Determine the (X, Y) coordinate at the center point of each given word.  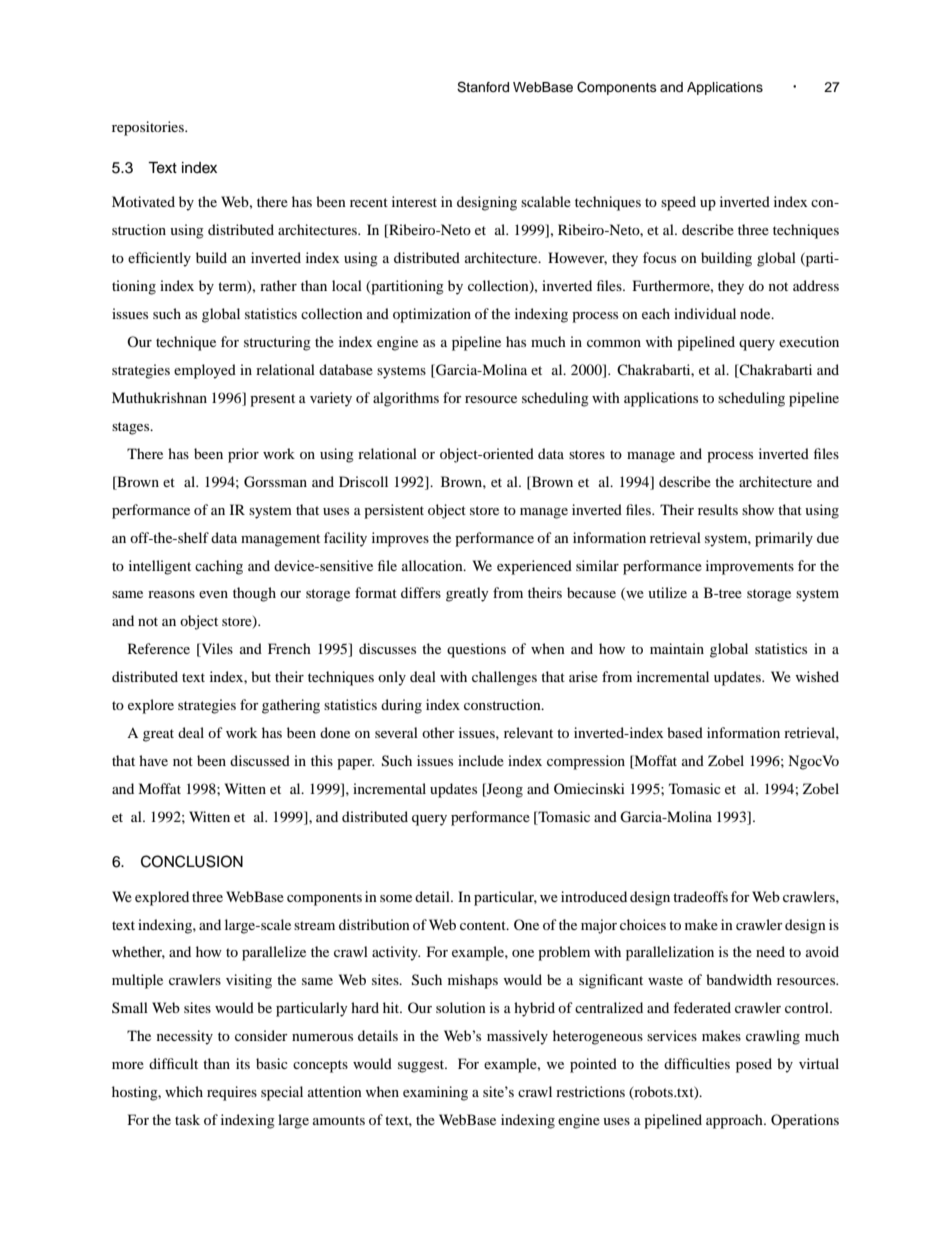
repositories (149, 128)
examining (435, 1093)
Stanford (483, 87)
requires (232, 1093)
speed (678, 203)
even (213, 594)
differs (421, 592)
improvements (750, 567)
